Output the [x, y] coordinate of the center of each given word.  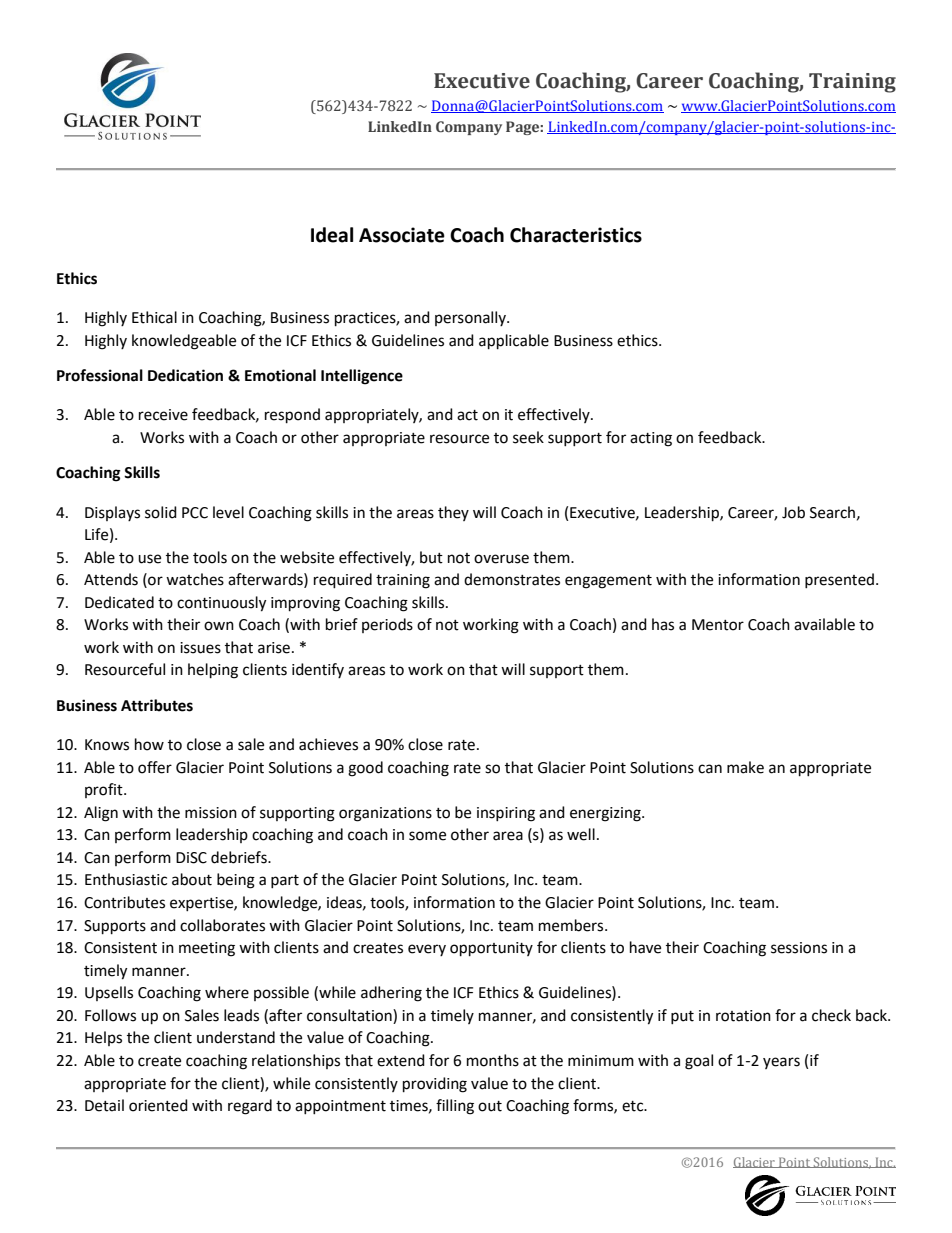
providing [435, 1085]
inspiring [506, 814]
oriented [158, 1105]
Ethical [154, 317]
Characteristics [576, 235]
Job [793, 512]
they [453, 513]
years [781, 1063]
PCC [195, 513]
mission [211, 813]
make [745, 767]
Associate [402, 235]
